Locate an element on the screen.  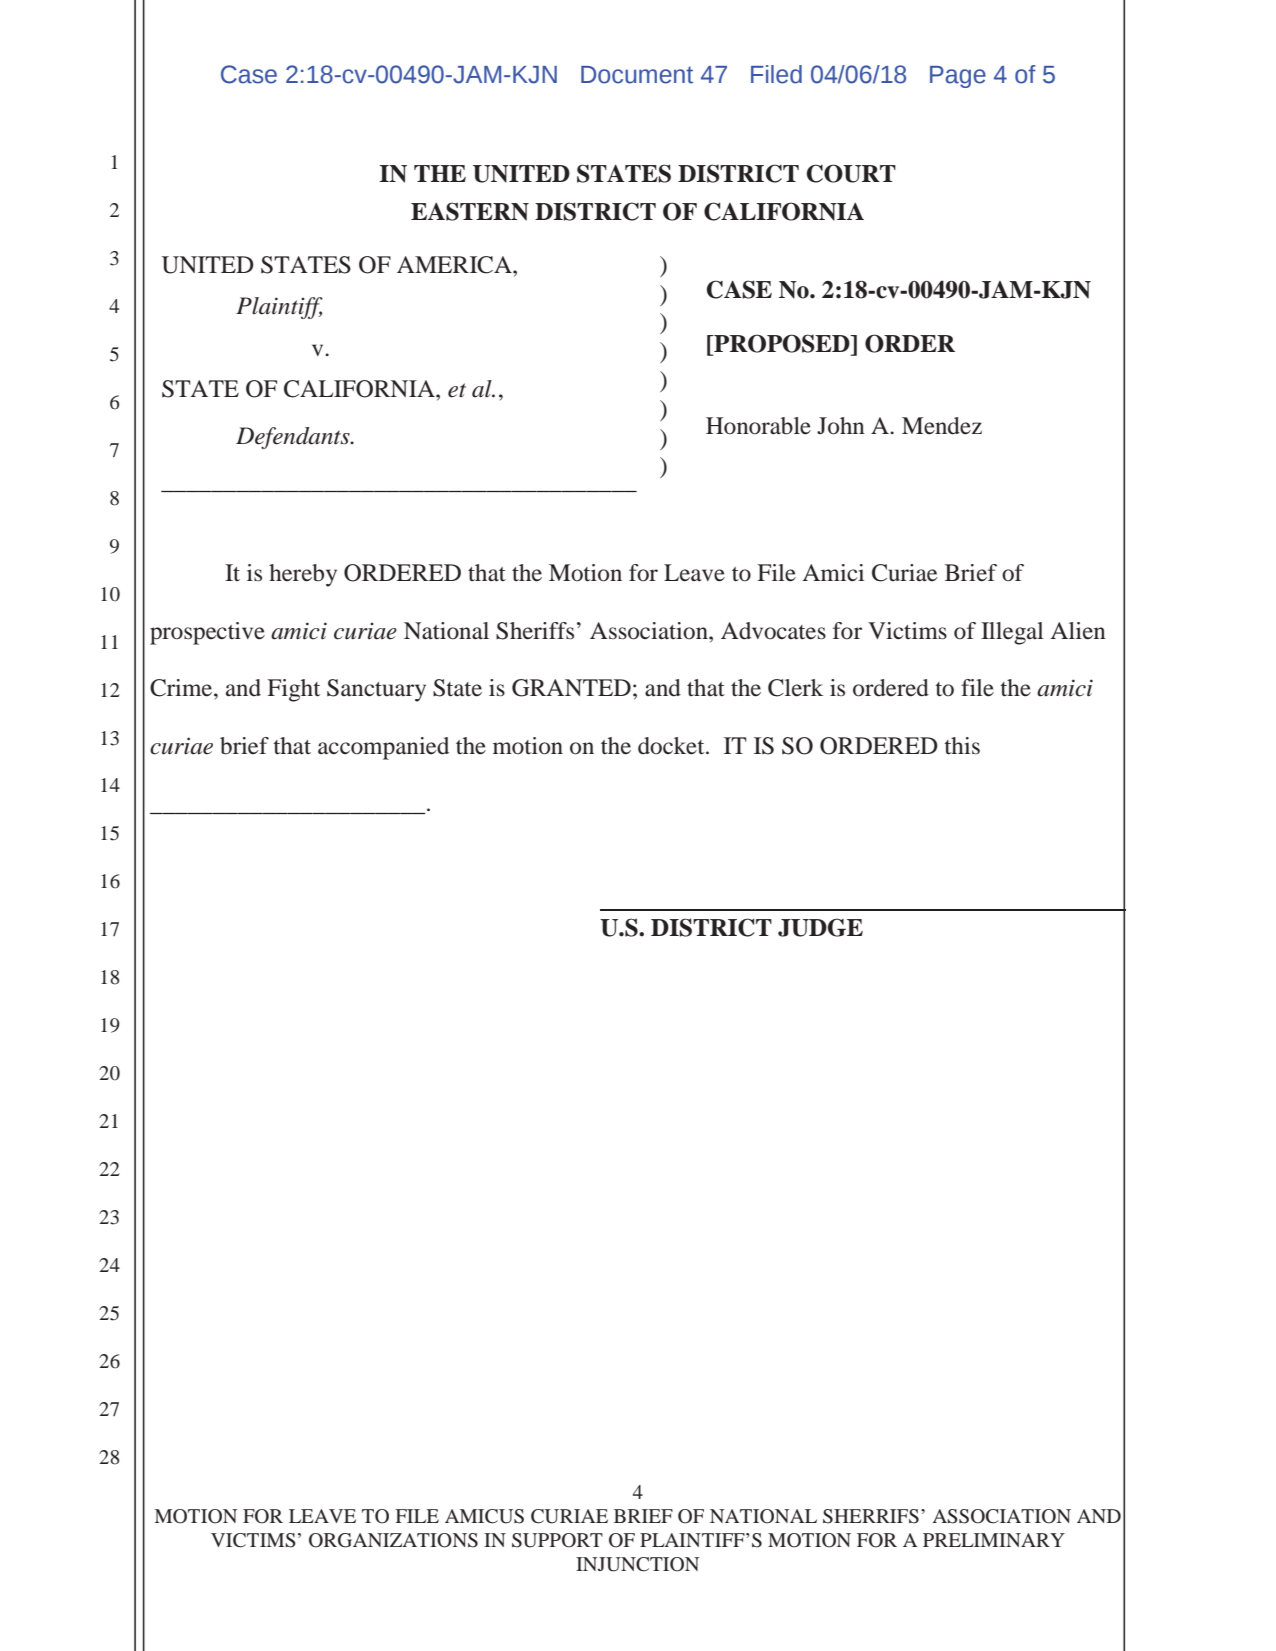
AMICUS is located at coordinates (484, 1516).
